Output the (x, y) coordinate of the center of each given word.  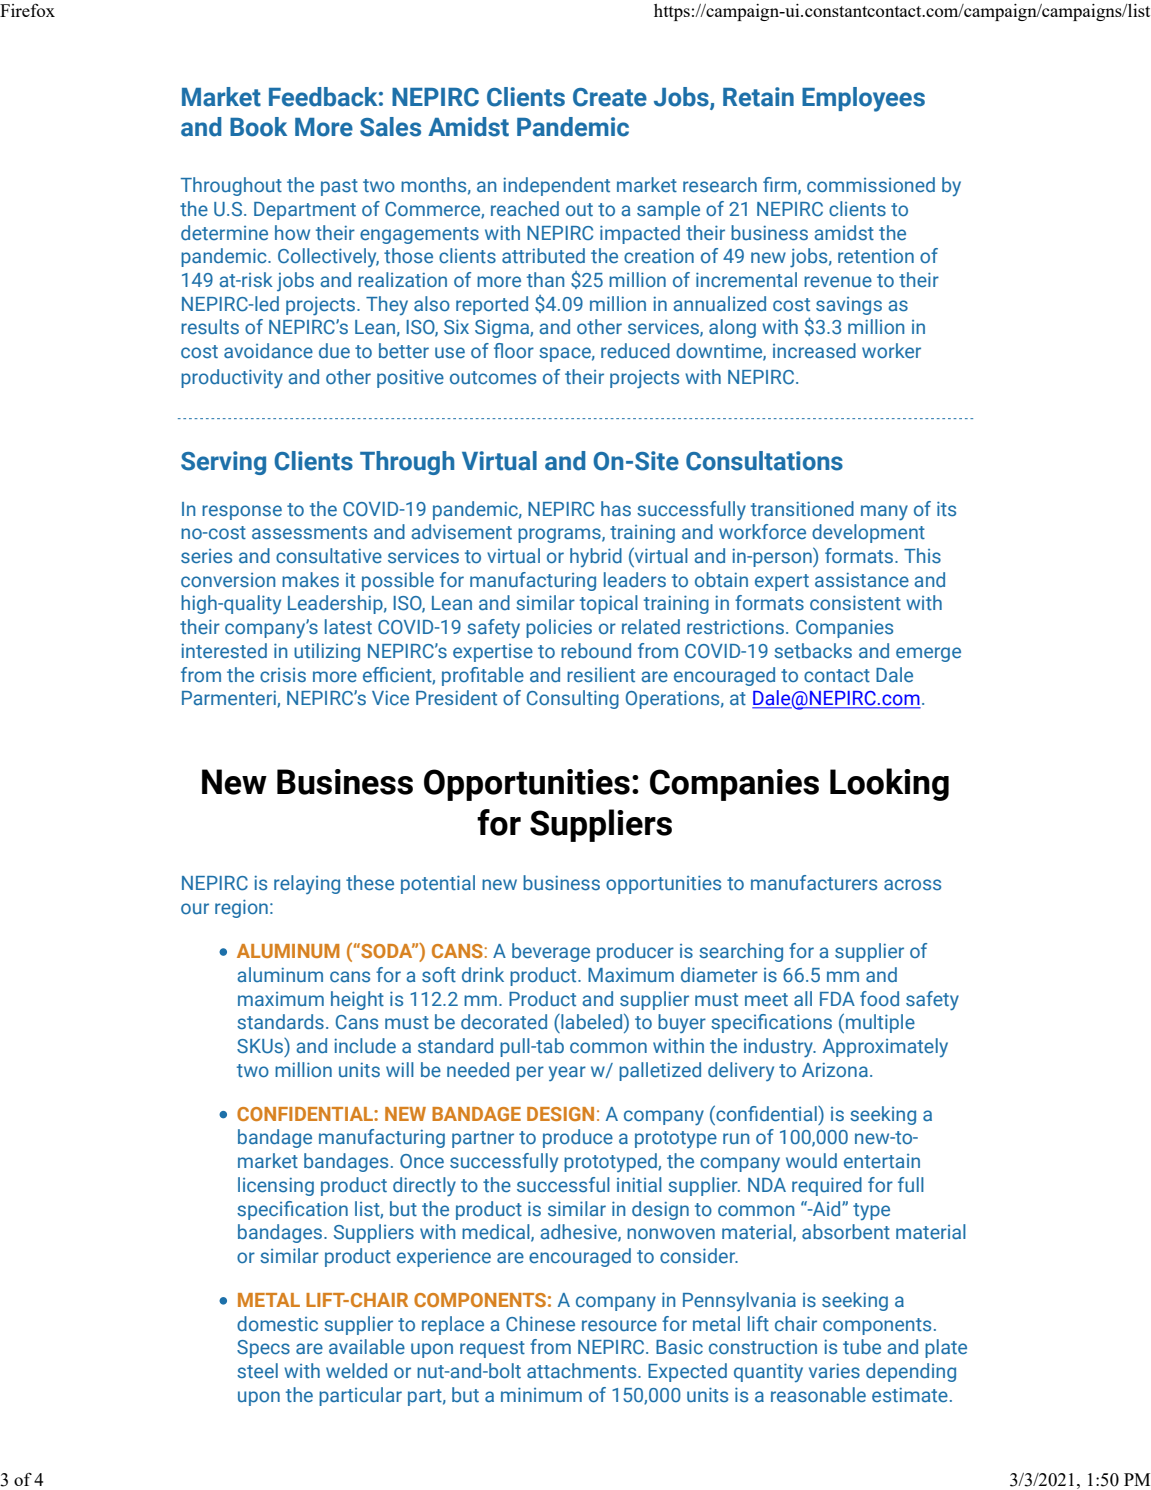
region (241, 908)
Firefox (27, 10)
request (492, 1349)
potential (438, 884)
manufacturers (814, 883)
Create (610, 97)
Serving (223, 463)
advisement (461, 531)
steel (257, 1370)
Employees (863, 99)
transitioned (802, 508)
